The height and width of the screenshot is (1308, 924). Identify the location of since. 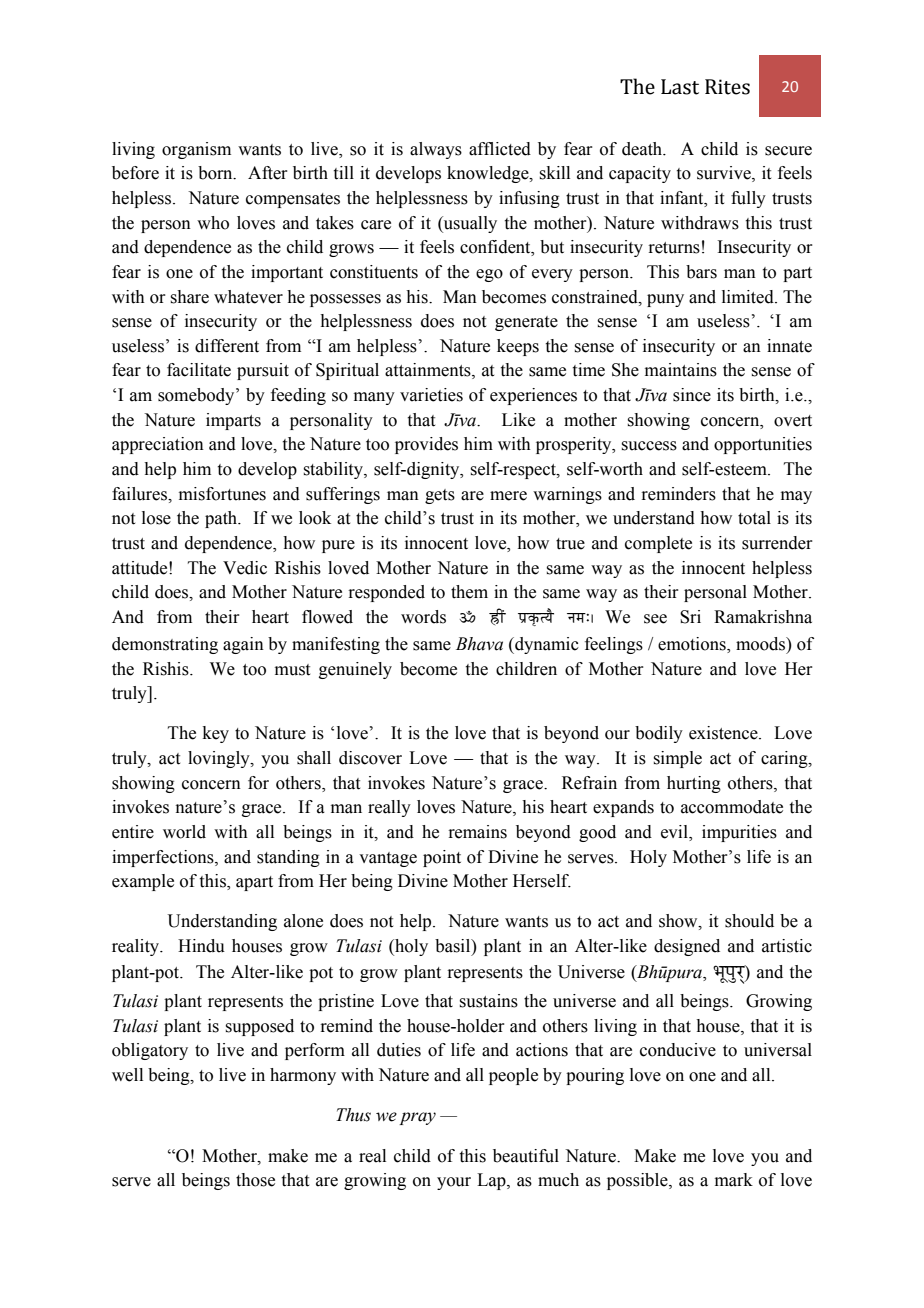
(692, 395).
